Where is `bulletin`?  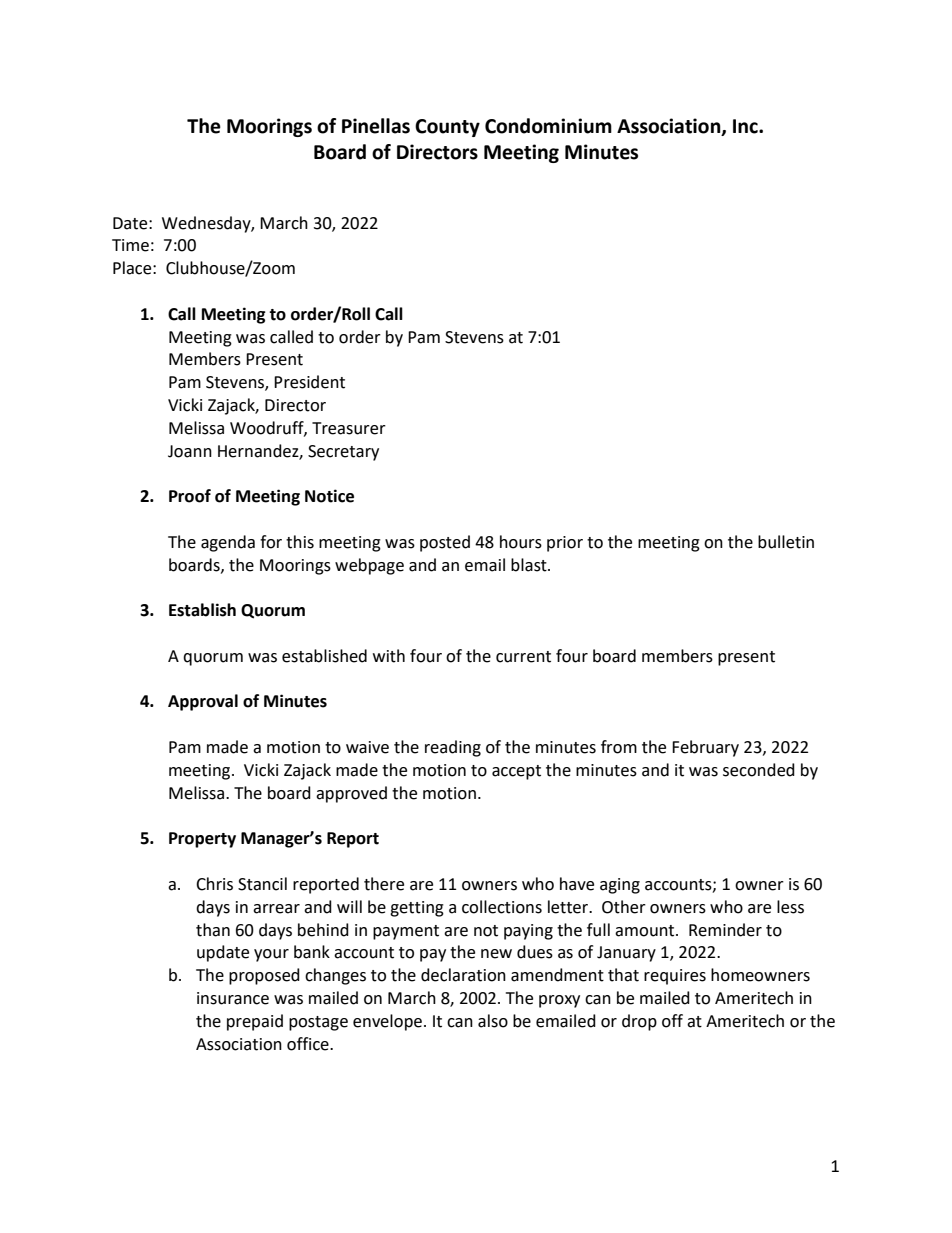 bulletin is located at coordinates (786, 542).
